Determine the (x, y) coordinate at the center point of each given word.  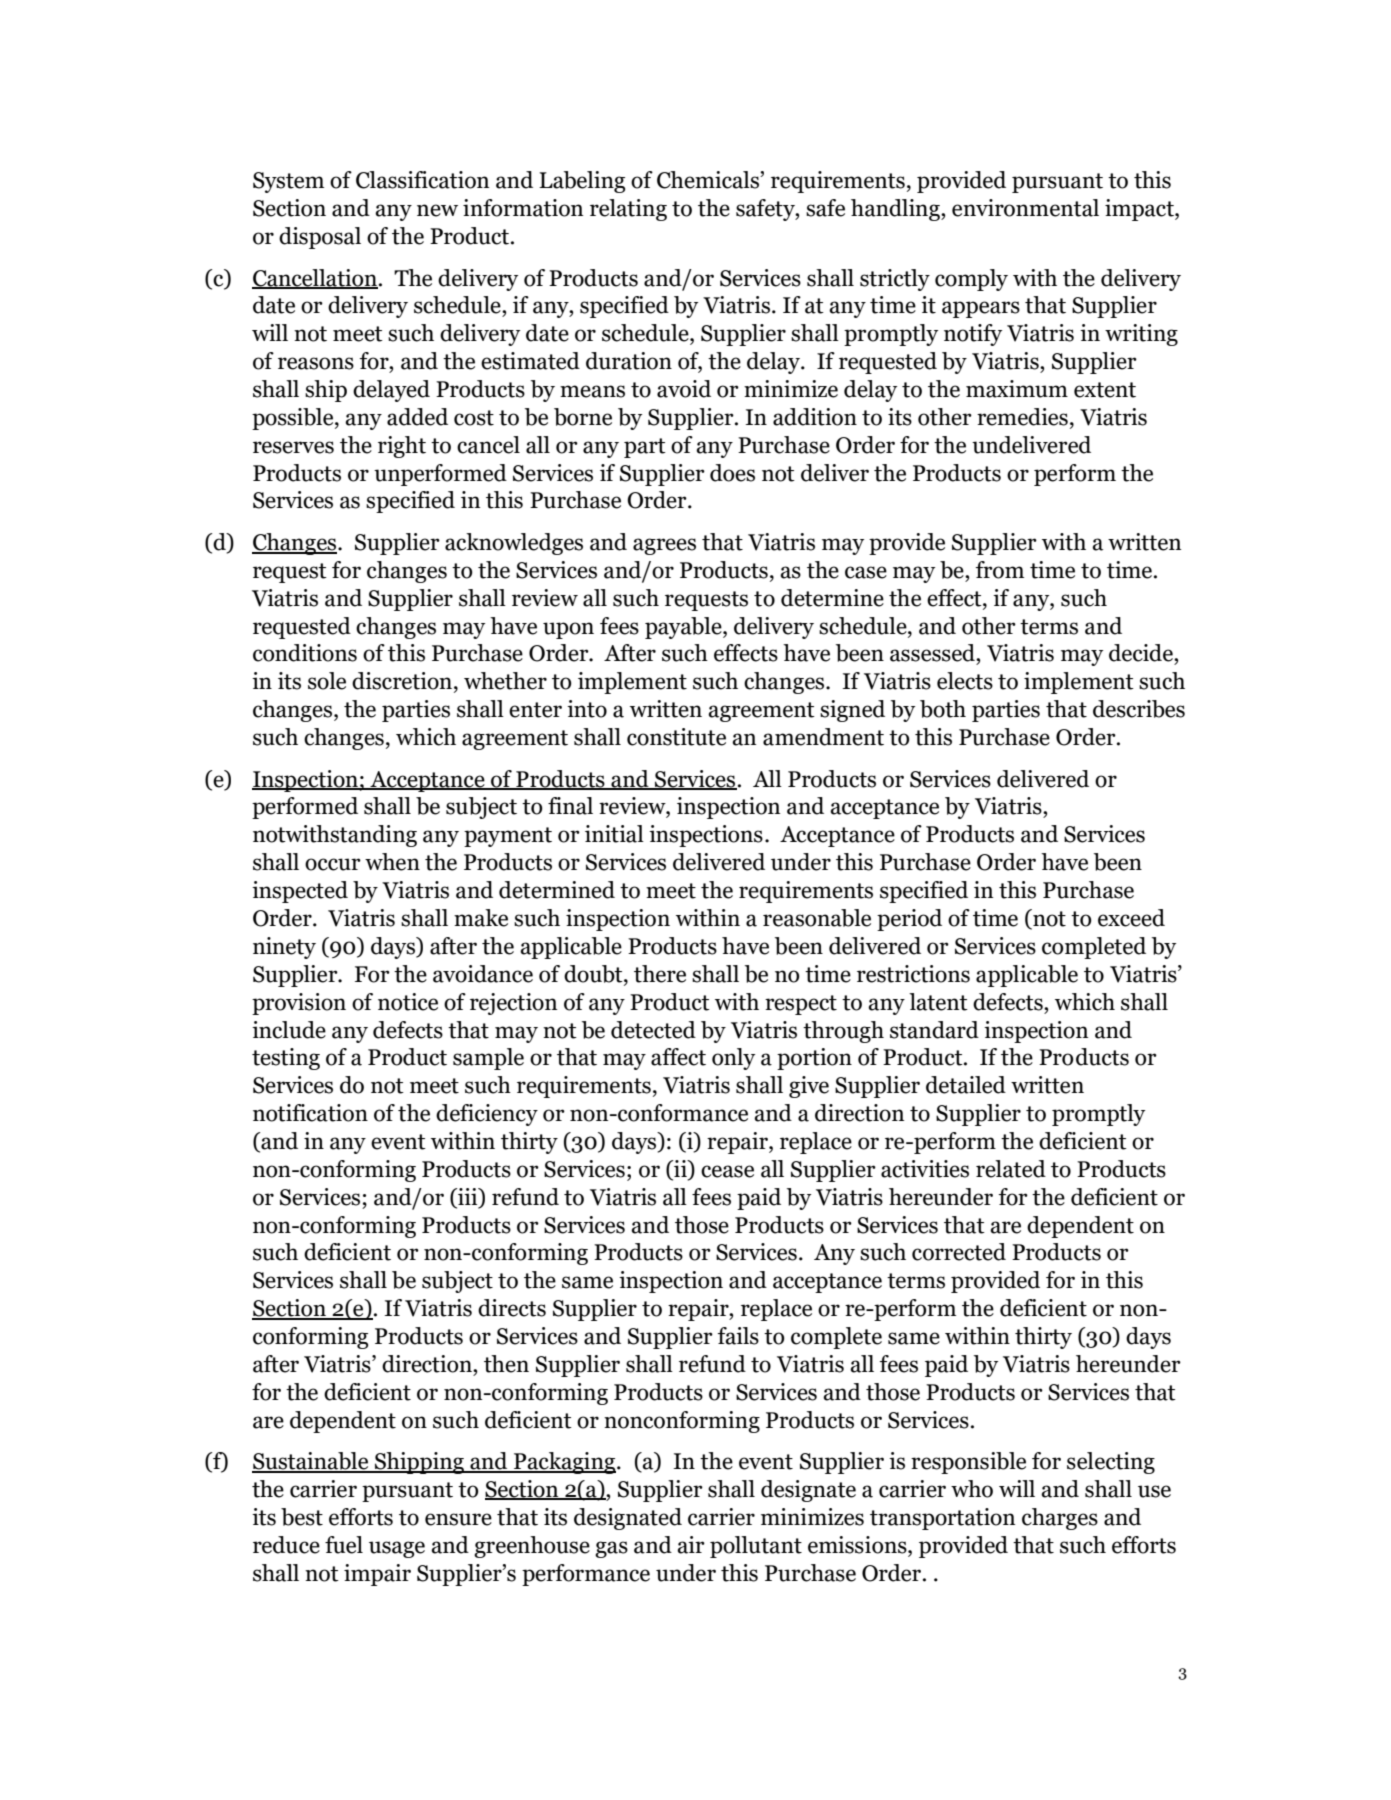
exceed (1131, 918)
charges (1060, 1519)
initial (614, 834)
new (437, 210)
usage (397, 1549)
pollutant (756, 1547)
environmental (1025, 208)
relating (628, 210)
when (392, 862)
